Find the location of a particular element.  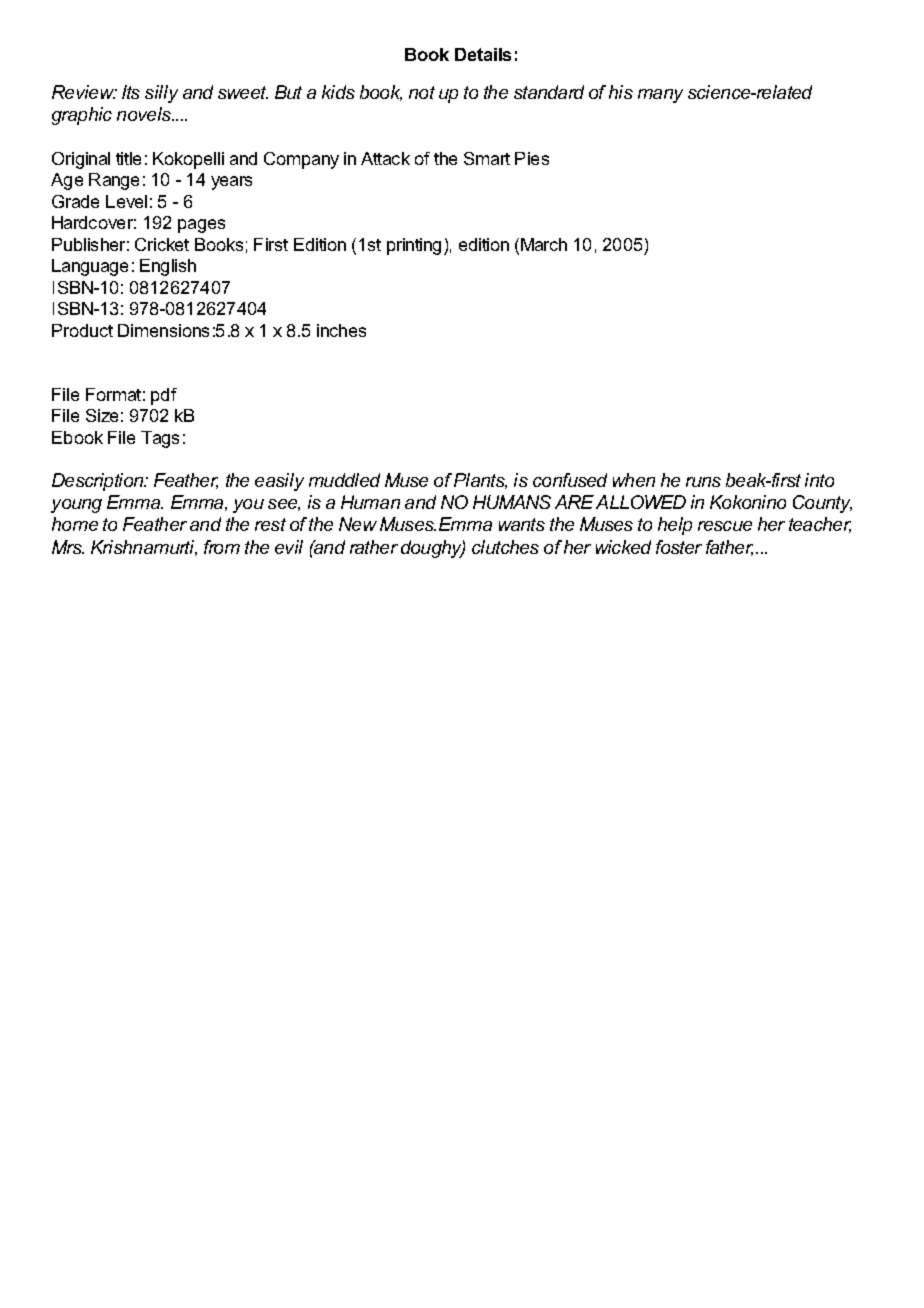

Its is located at coordinates (131, 92).
